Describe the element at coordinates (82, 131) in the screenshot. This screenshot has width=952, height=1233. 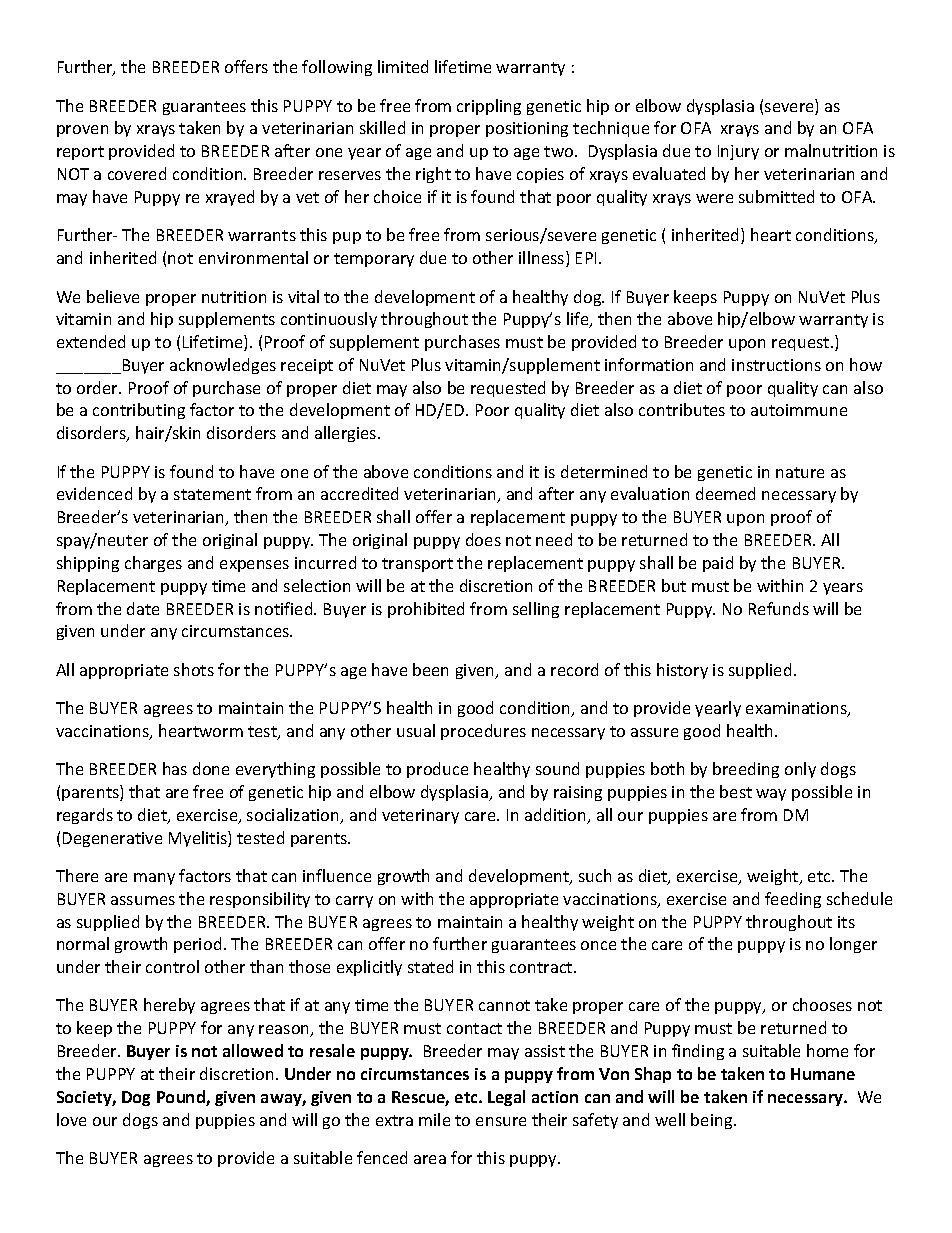
I see `proven` at that location.
